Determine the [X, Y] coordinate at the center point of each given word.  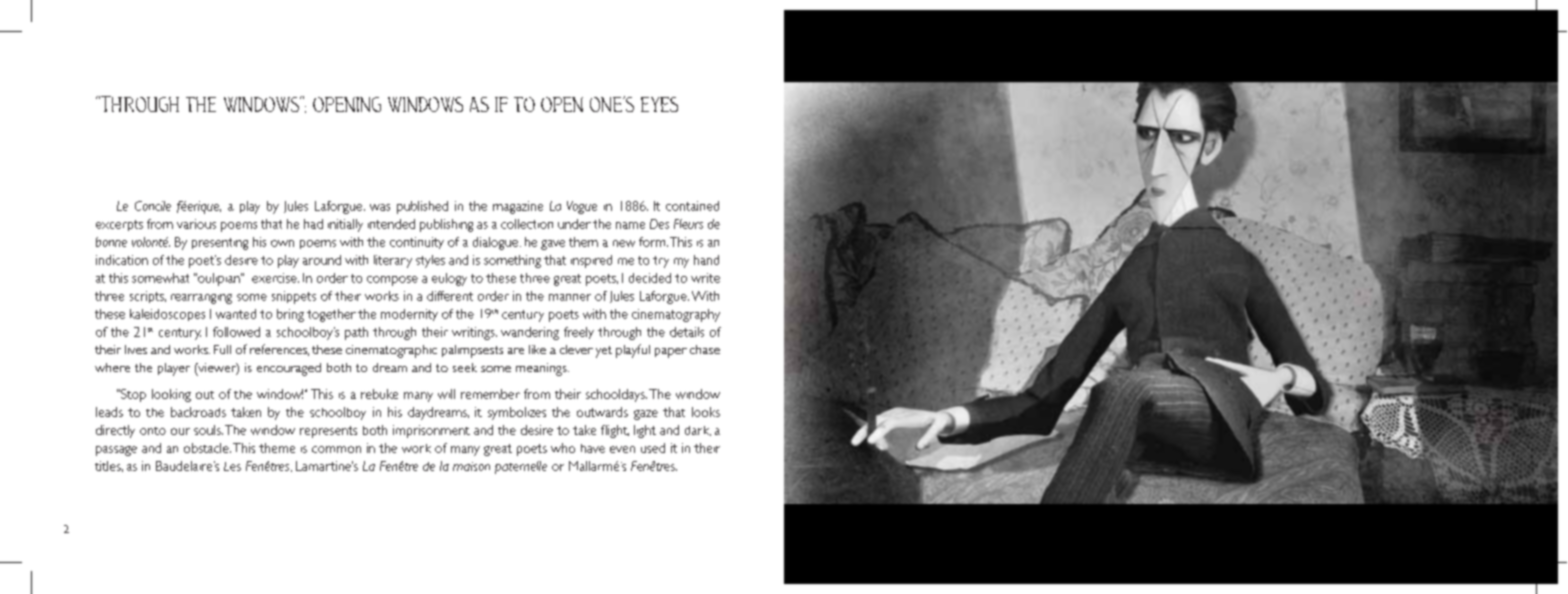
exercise [275, 278]
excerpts [119, 225]
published [422, 207]
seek [465, 367]
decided [650, 278]
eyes [659, 104]
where [112, 367]
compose [392, 281]
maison [471, 466]
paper [671, 353]
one [607, 104]
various [196, 224]
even [622, 449]
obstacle [207, 448]
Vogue [582, 207]
